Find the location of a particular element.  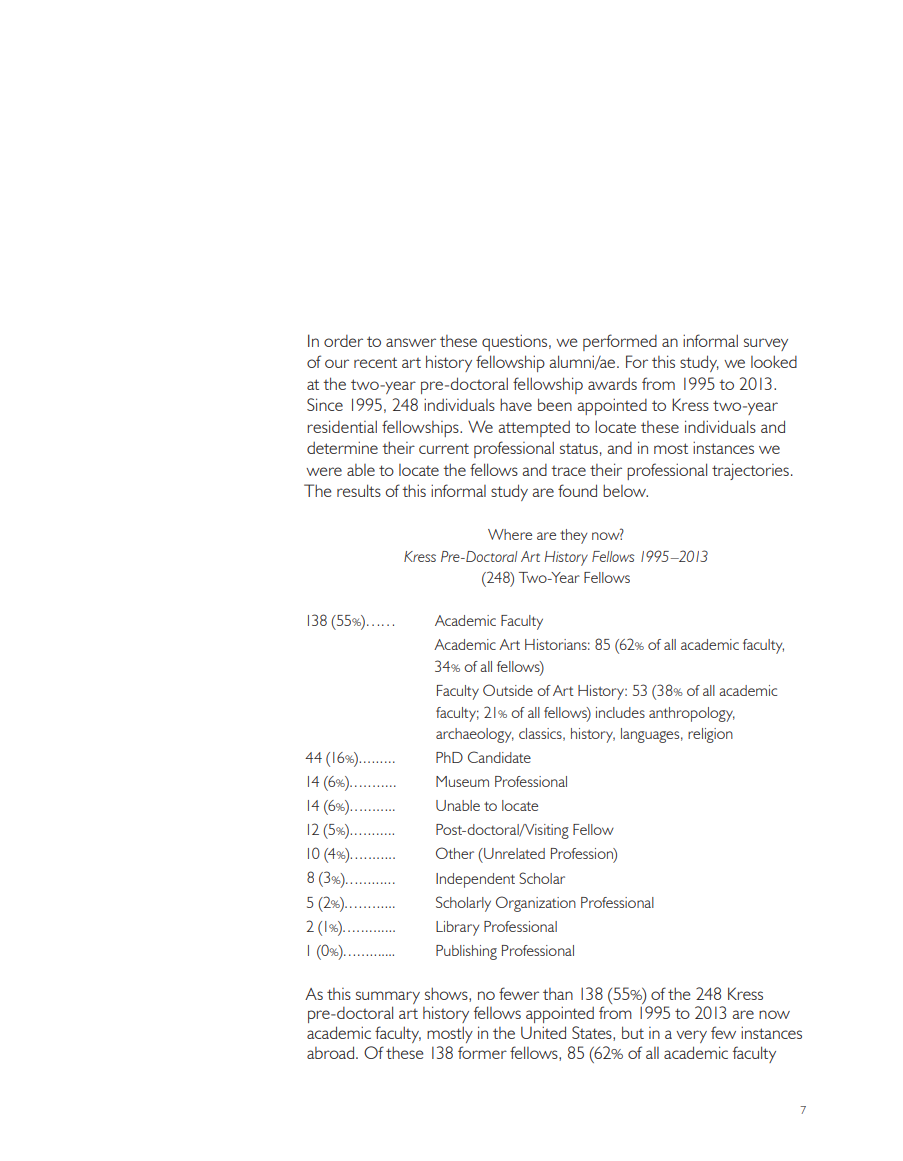

Museum is located at coordinates (462, 781).
